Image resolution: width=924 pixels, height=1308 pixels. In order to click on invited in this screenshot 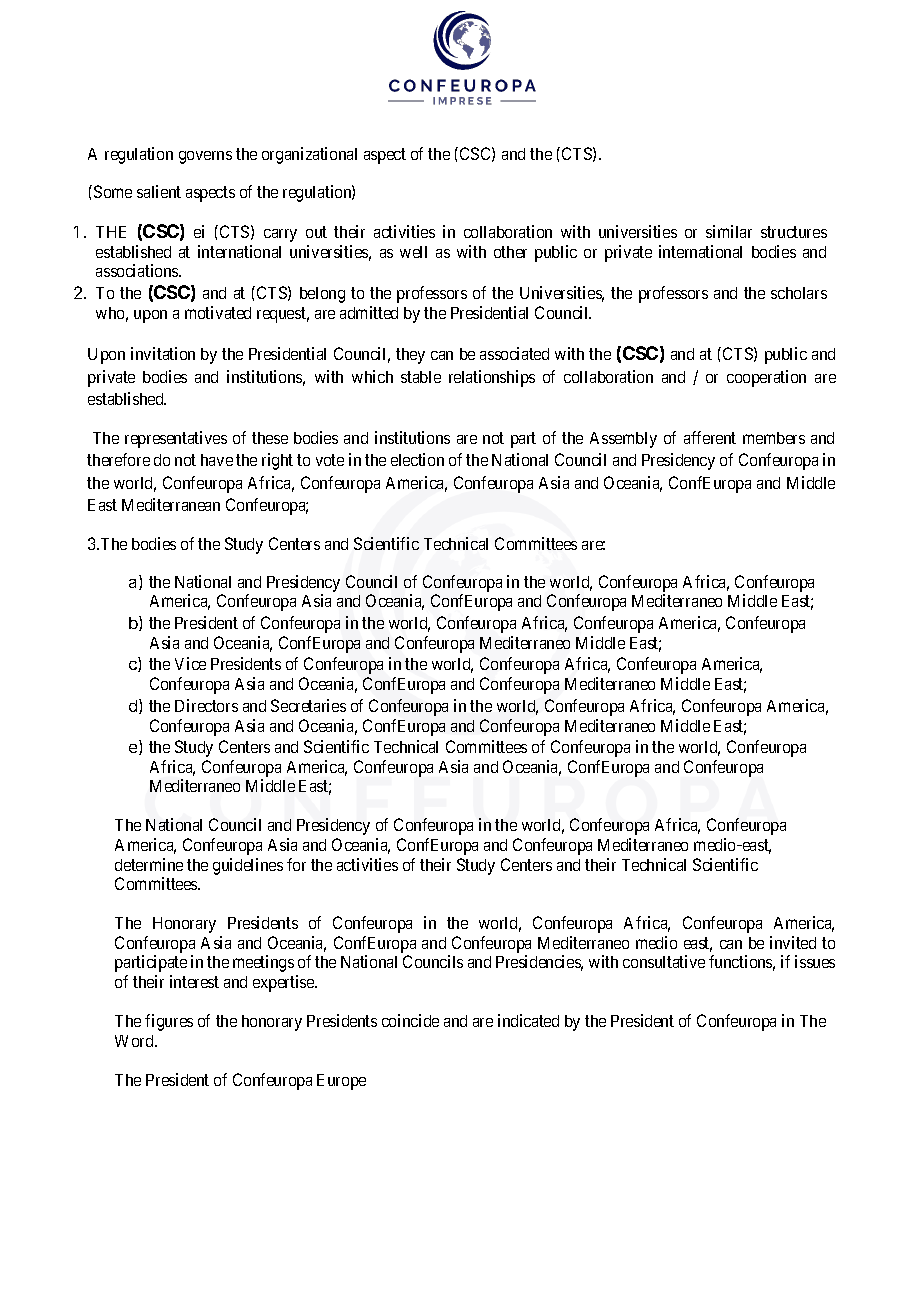, I will do `click(793, 942)`.
